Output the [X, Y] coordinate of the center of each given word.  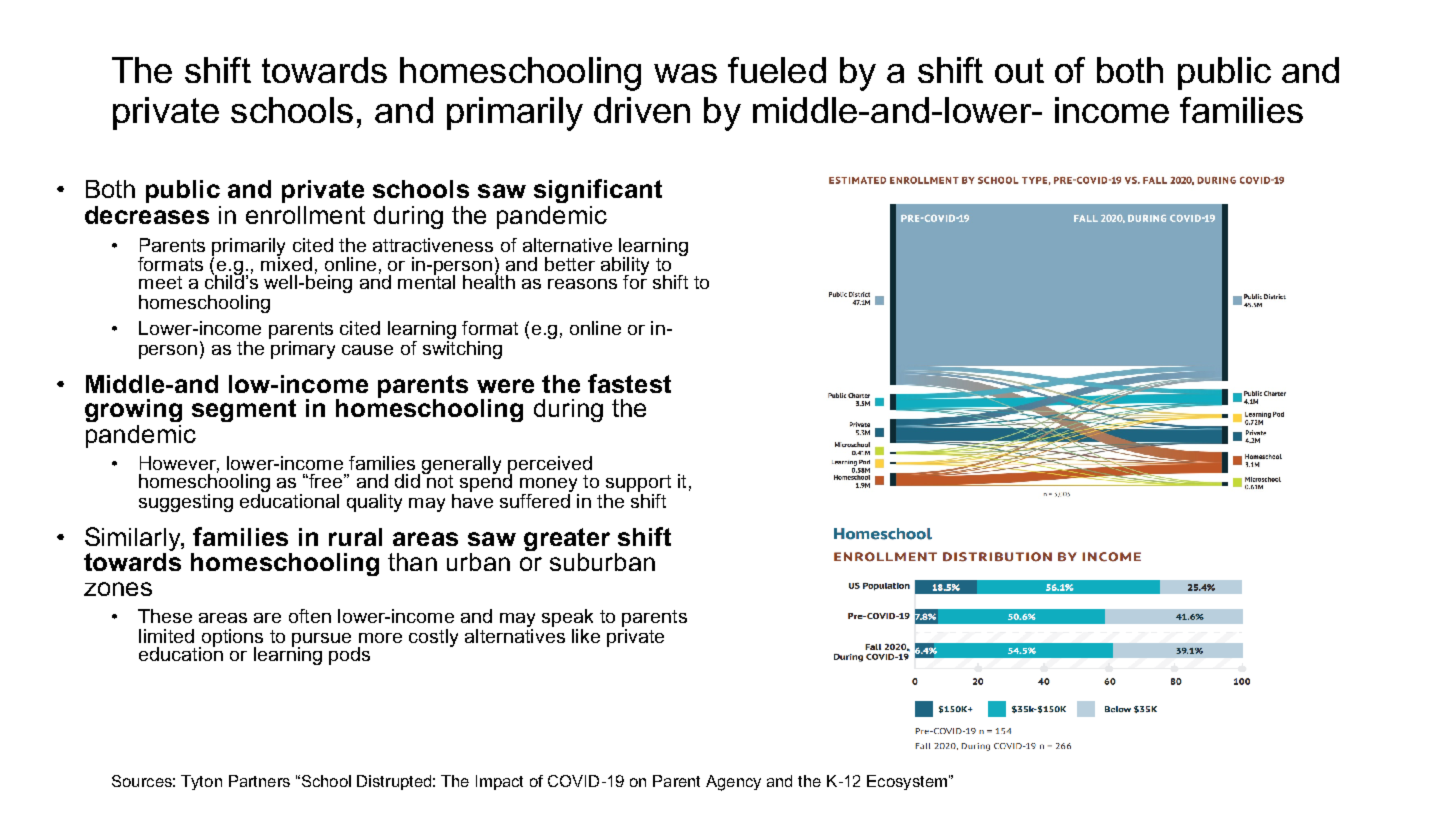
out [1019, 70]
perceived [550, 466]
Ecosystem [907, 782]
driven [642, 110]
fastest [629, 383]
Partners [259, 781]
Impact [499, 782]
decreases [147, 215]
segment [244, 410]
